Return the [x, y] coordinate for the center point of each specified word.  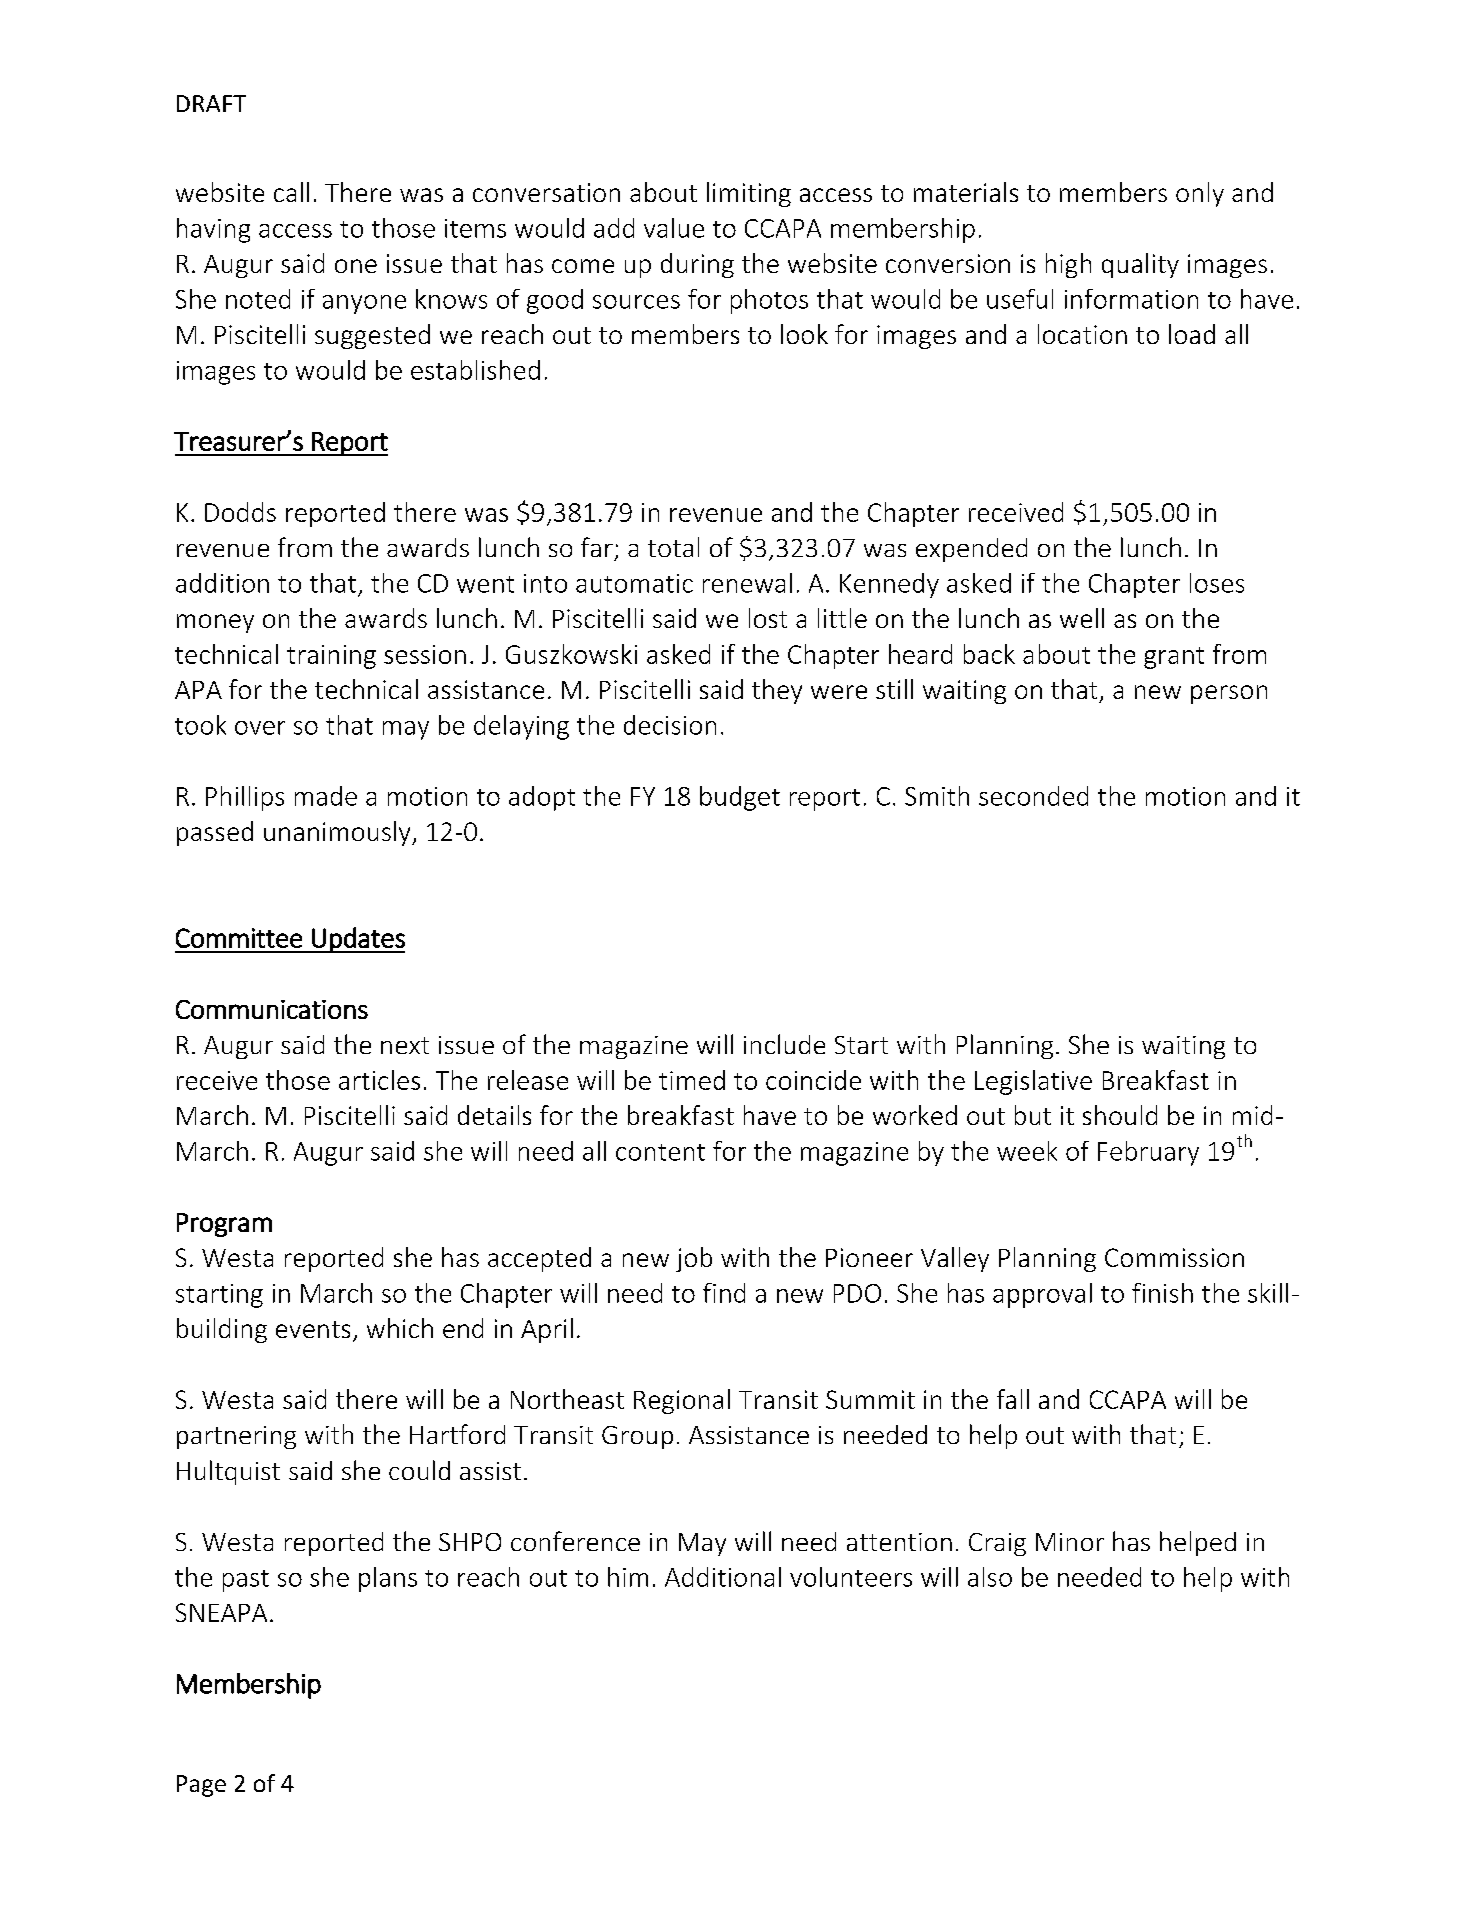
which [400, 1328]
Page [201, 1786]
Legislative [1033, 1082]
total [673, 547]
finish [1162, 1293]
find [724, 1293]
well [1082, 618]
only [1200, 194]
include [784, 1044]
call [291, 192]
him [628, 1577]
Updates [357, 940]
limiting [749, 194]
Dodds [240, 512]
